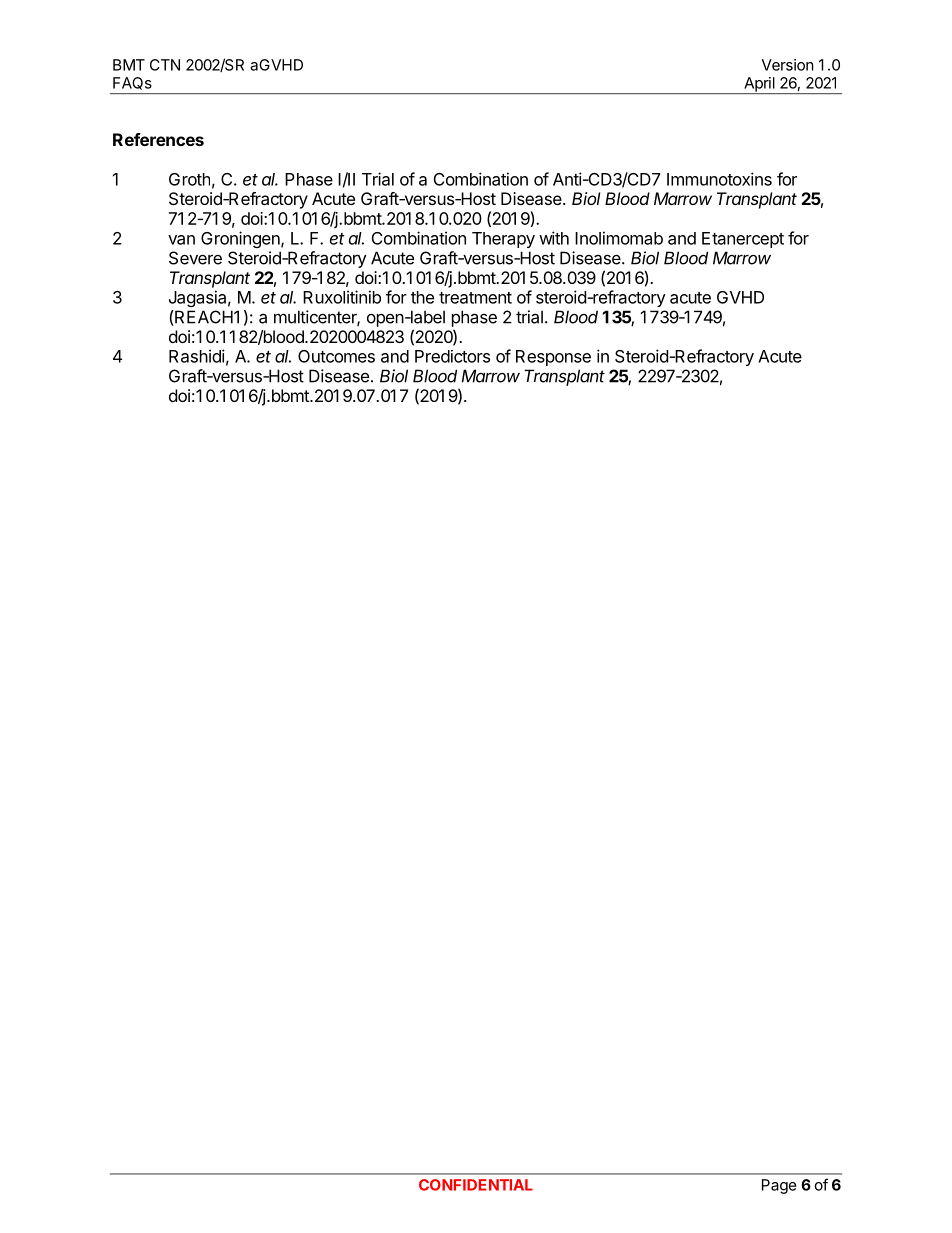 The width and height of the document is (952, 1233). I want to click on Severe, so click(195, 258).
